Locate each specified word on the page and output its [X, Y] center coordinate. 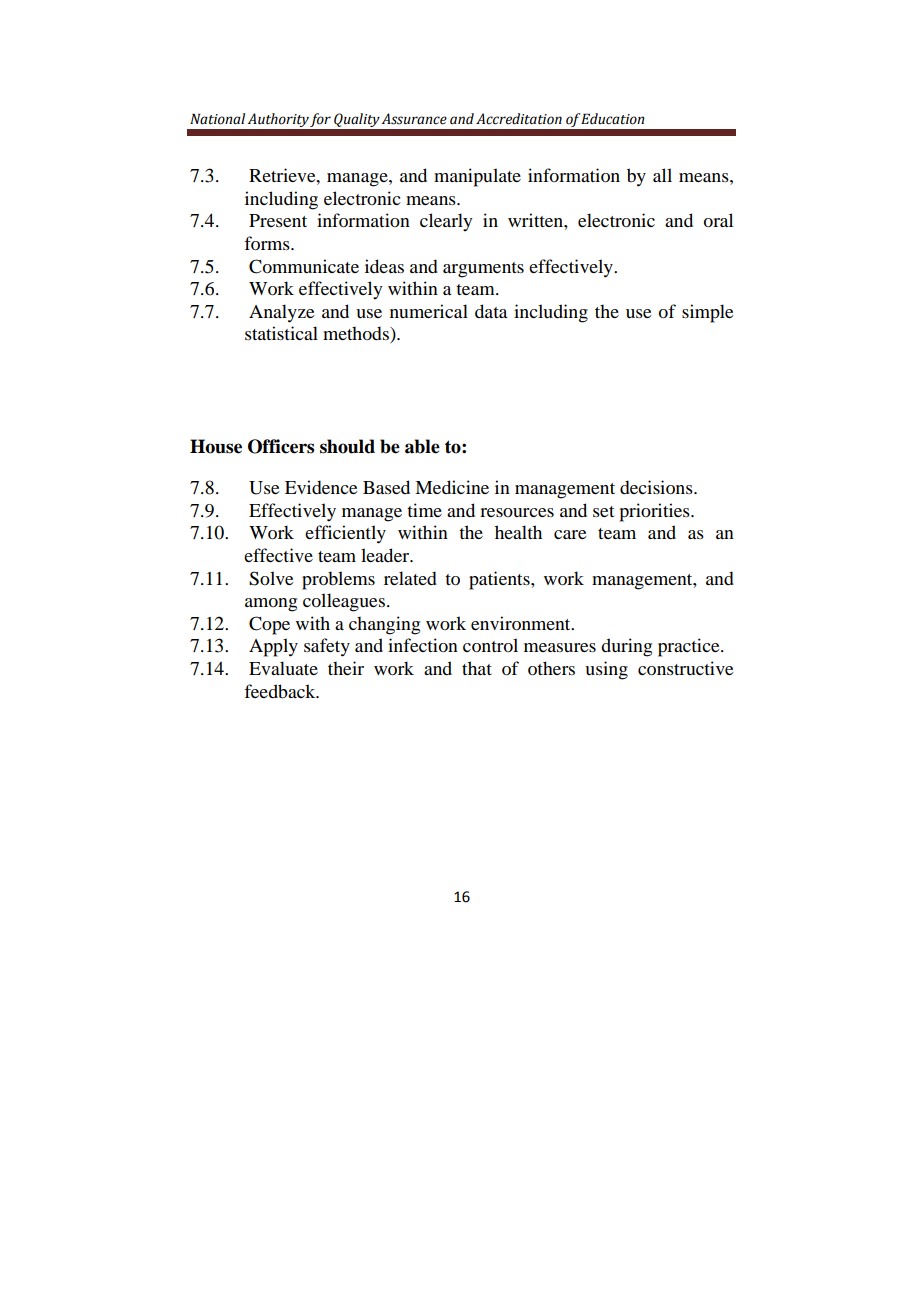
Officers [281, 446]
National [217, 119]
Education [613, 119]
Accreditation [519, 119]
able [422, 446]
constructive [685, 668]
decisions [657, 487]
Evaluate [283, 668]
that [477, 668]
